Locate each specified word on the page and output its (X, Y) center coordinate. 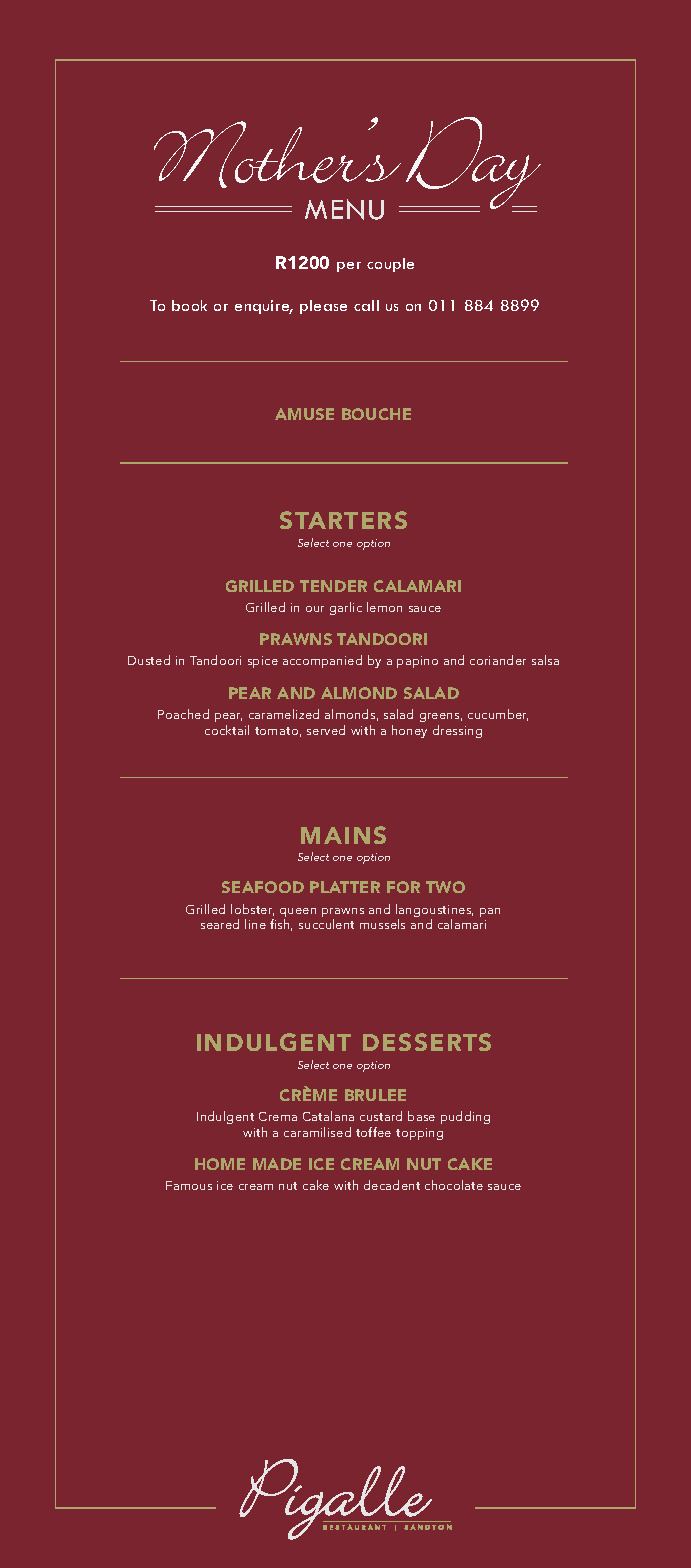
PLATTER (345, 887)
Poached (183, 714)
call (366, 305)
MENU (344, 209)
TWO (445, 887)
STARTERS (343, 520)
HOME (220, 1164)
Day (472, 163)
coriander (498, 660)
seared (220, 924)
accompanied (322, 661)
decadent (392, 1185)
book (189, 305)
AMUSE (304, 414)
